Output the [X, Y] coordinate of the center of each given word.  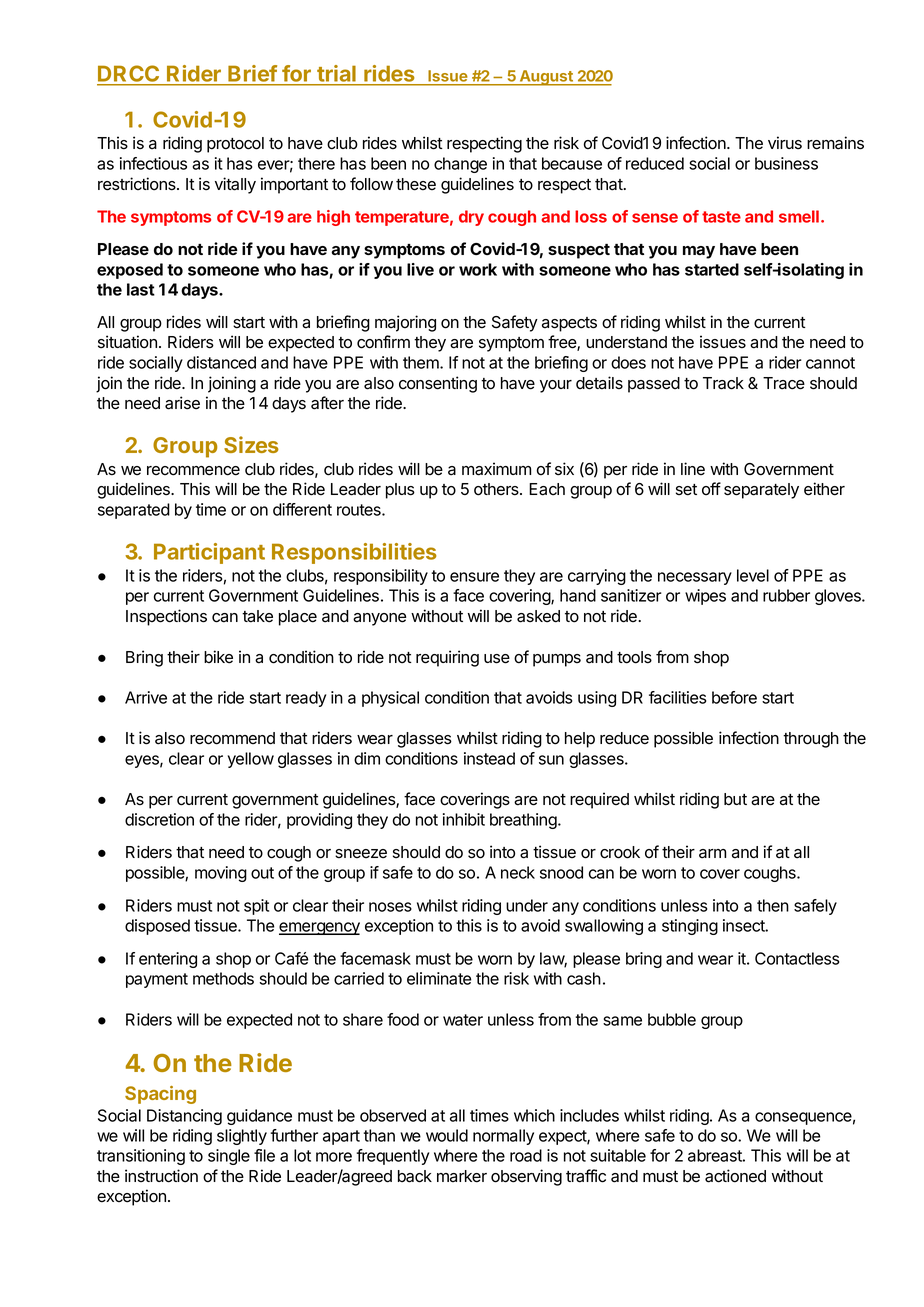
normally [503, 1137]
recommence [193, 471]
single [229, 1157]
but [735, 799]
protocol [235, 145]
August [546, 78]
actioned [735, 1176]
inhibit [464, 819]
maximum [496, 469]
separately [761, 491]
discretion [159, 819]
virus [785, 143]
